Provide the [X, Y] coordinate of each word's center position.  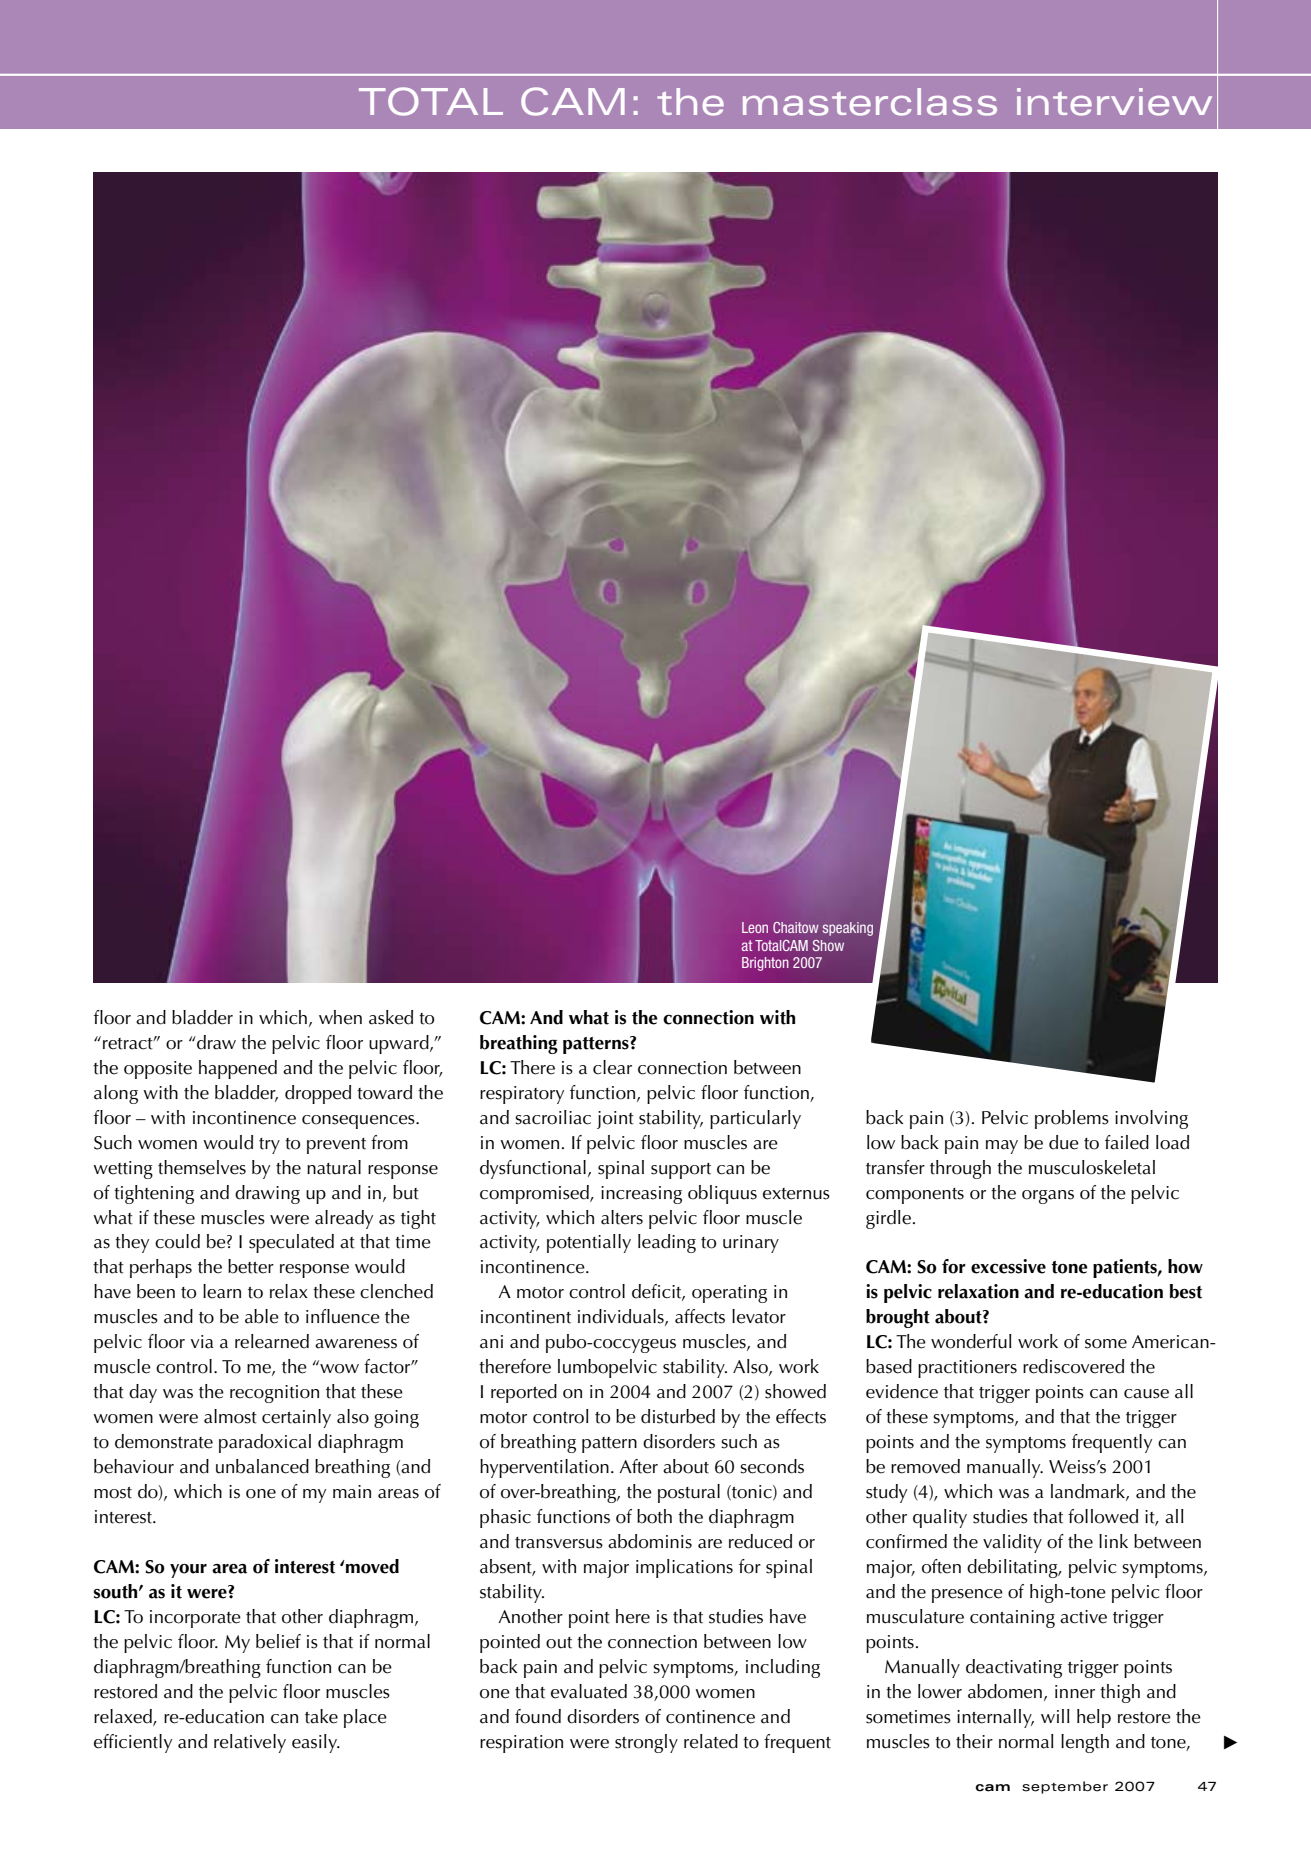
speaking [848, 929]
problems [1072, 1119]
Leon [755, 927]
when [340, 1017]
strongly [646, 1743]
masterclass [870, 102]
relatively [250, 1743]
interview [1114, 102]
